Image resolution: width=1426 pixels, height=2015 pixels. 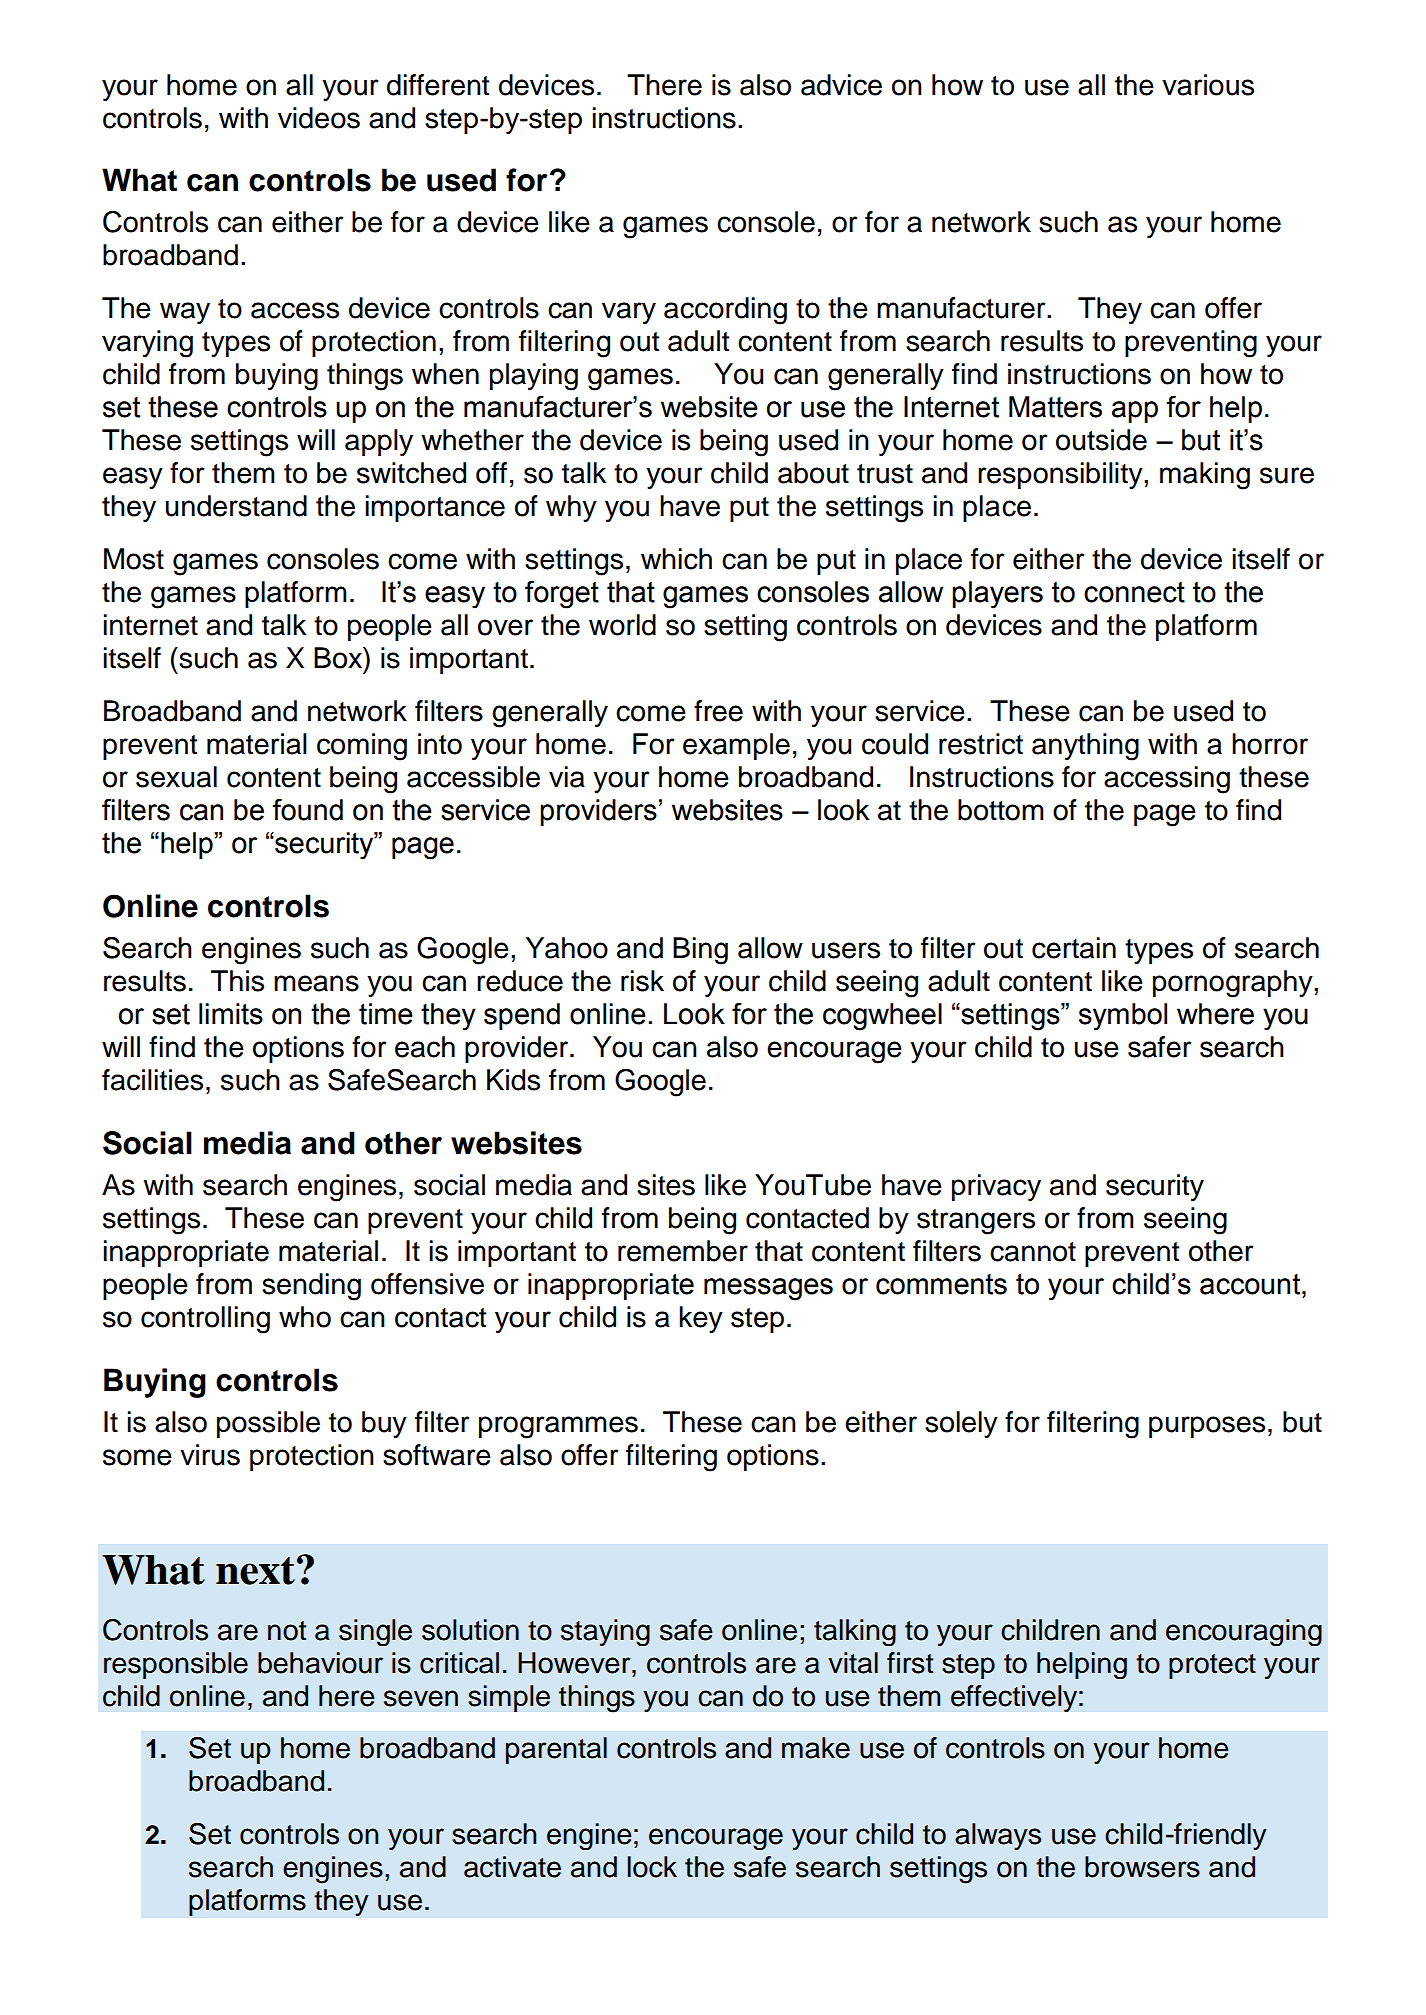 What do you see at coordinates (718, 711) in the page?
I see `free` at bounding box center [718, 711].
